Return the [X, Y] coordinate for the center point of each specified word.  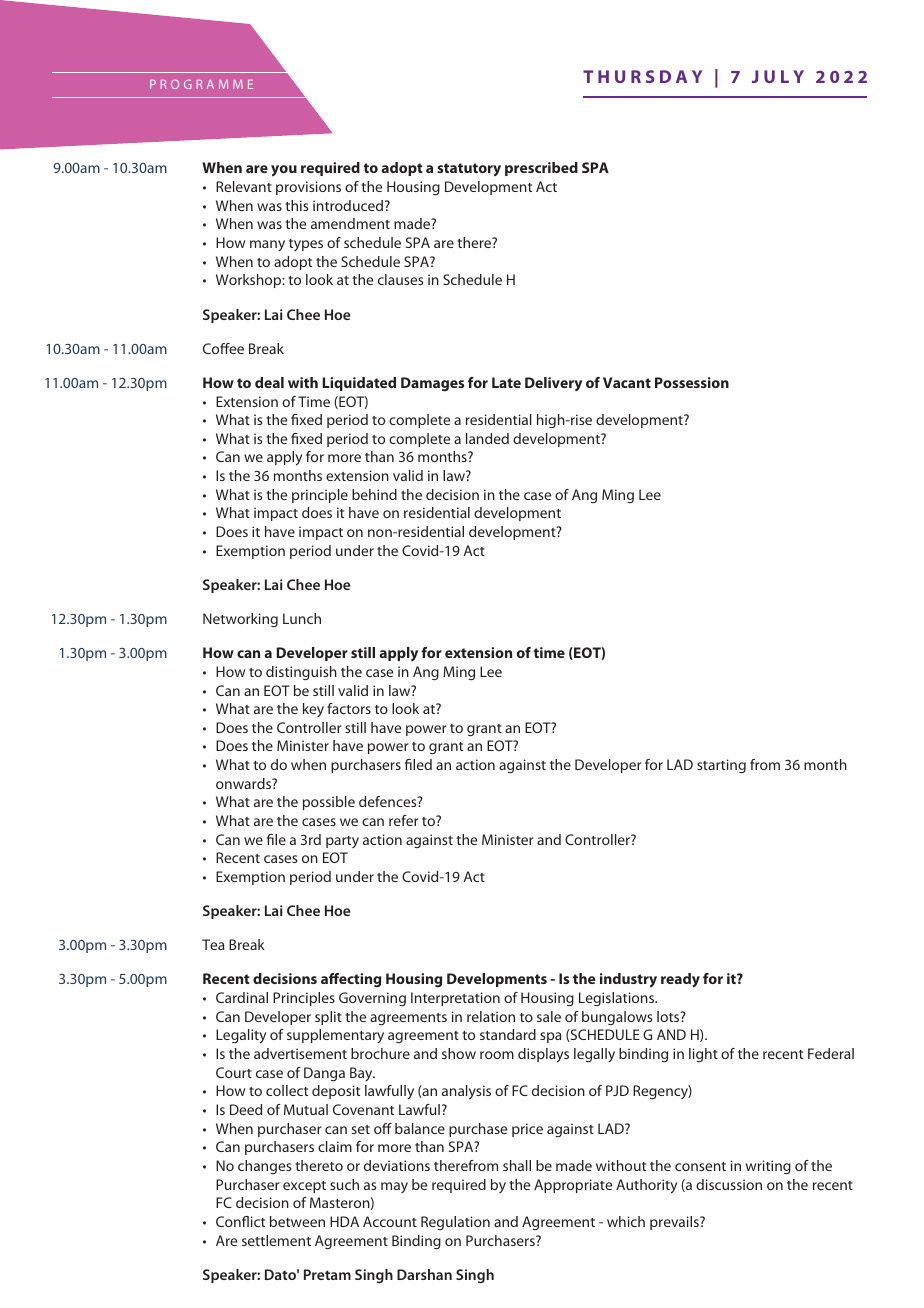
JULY [778, 76]
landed [487, 438]
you [284, 171]
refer [404, 820]
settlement [276, 1240]
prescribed [541, 169]
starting [721, 766]
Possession [692, 382]
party [342, 842]
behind [374, 494]
